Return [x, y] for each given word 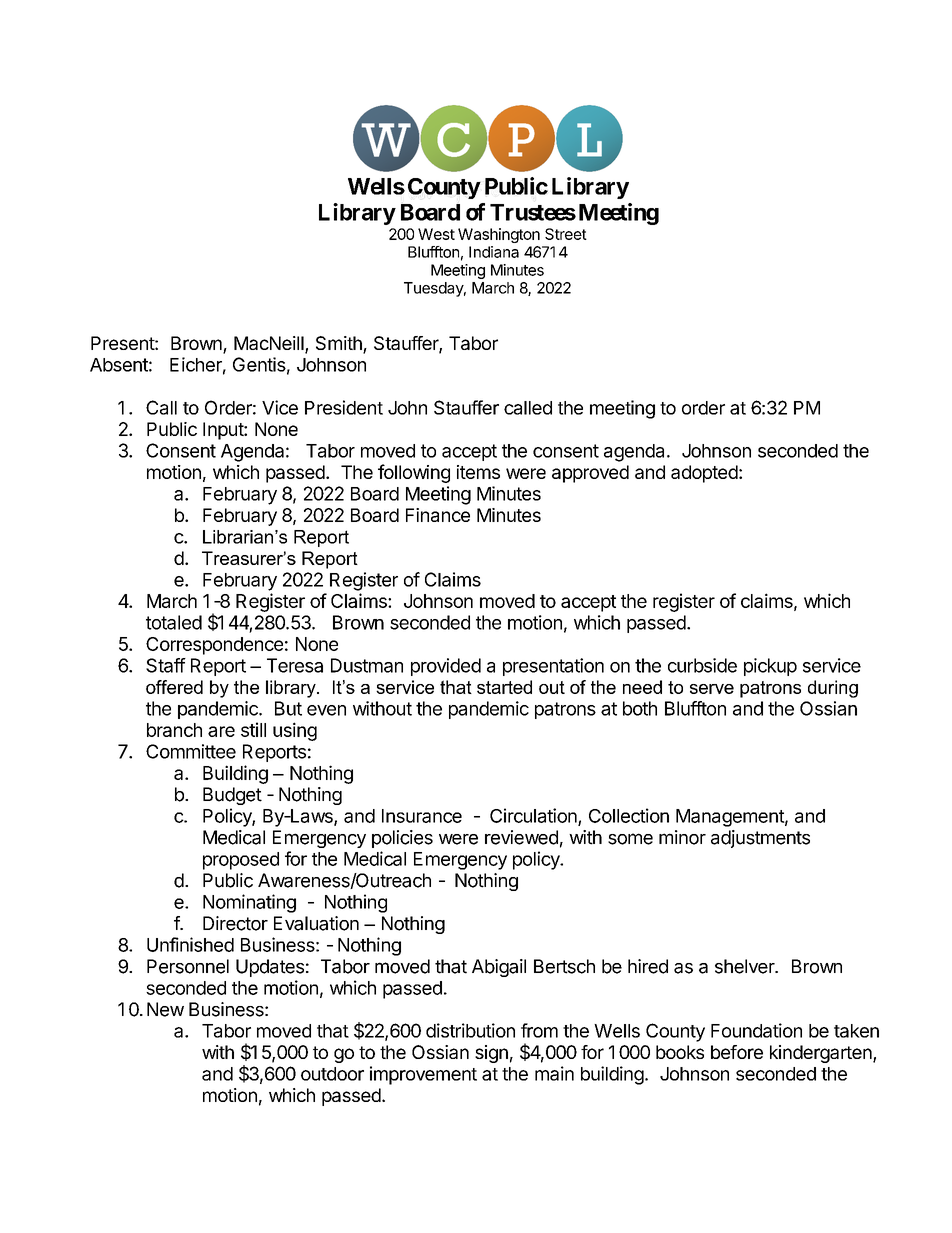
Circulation [534, 816]
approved [590, 474]
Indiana [494, 252]
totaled [174, 622]
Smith [340, 344]
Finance [438, 515]
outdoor [332, 1074]
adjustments [760, 839]
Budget [232, 796]
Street [566, 234]
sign [491, 1054]
